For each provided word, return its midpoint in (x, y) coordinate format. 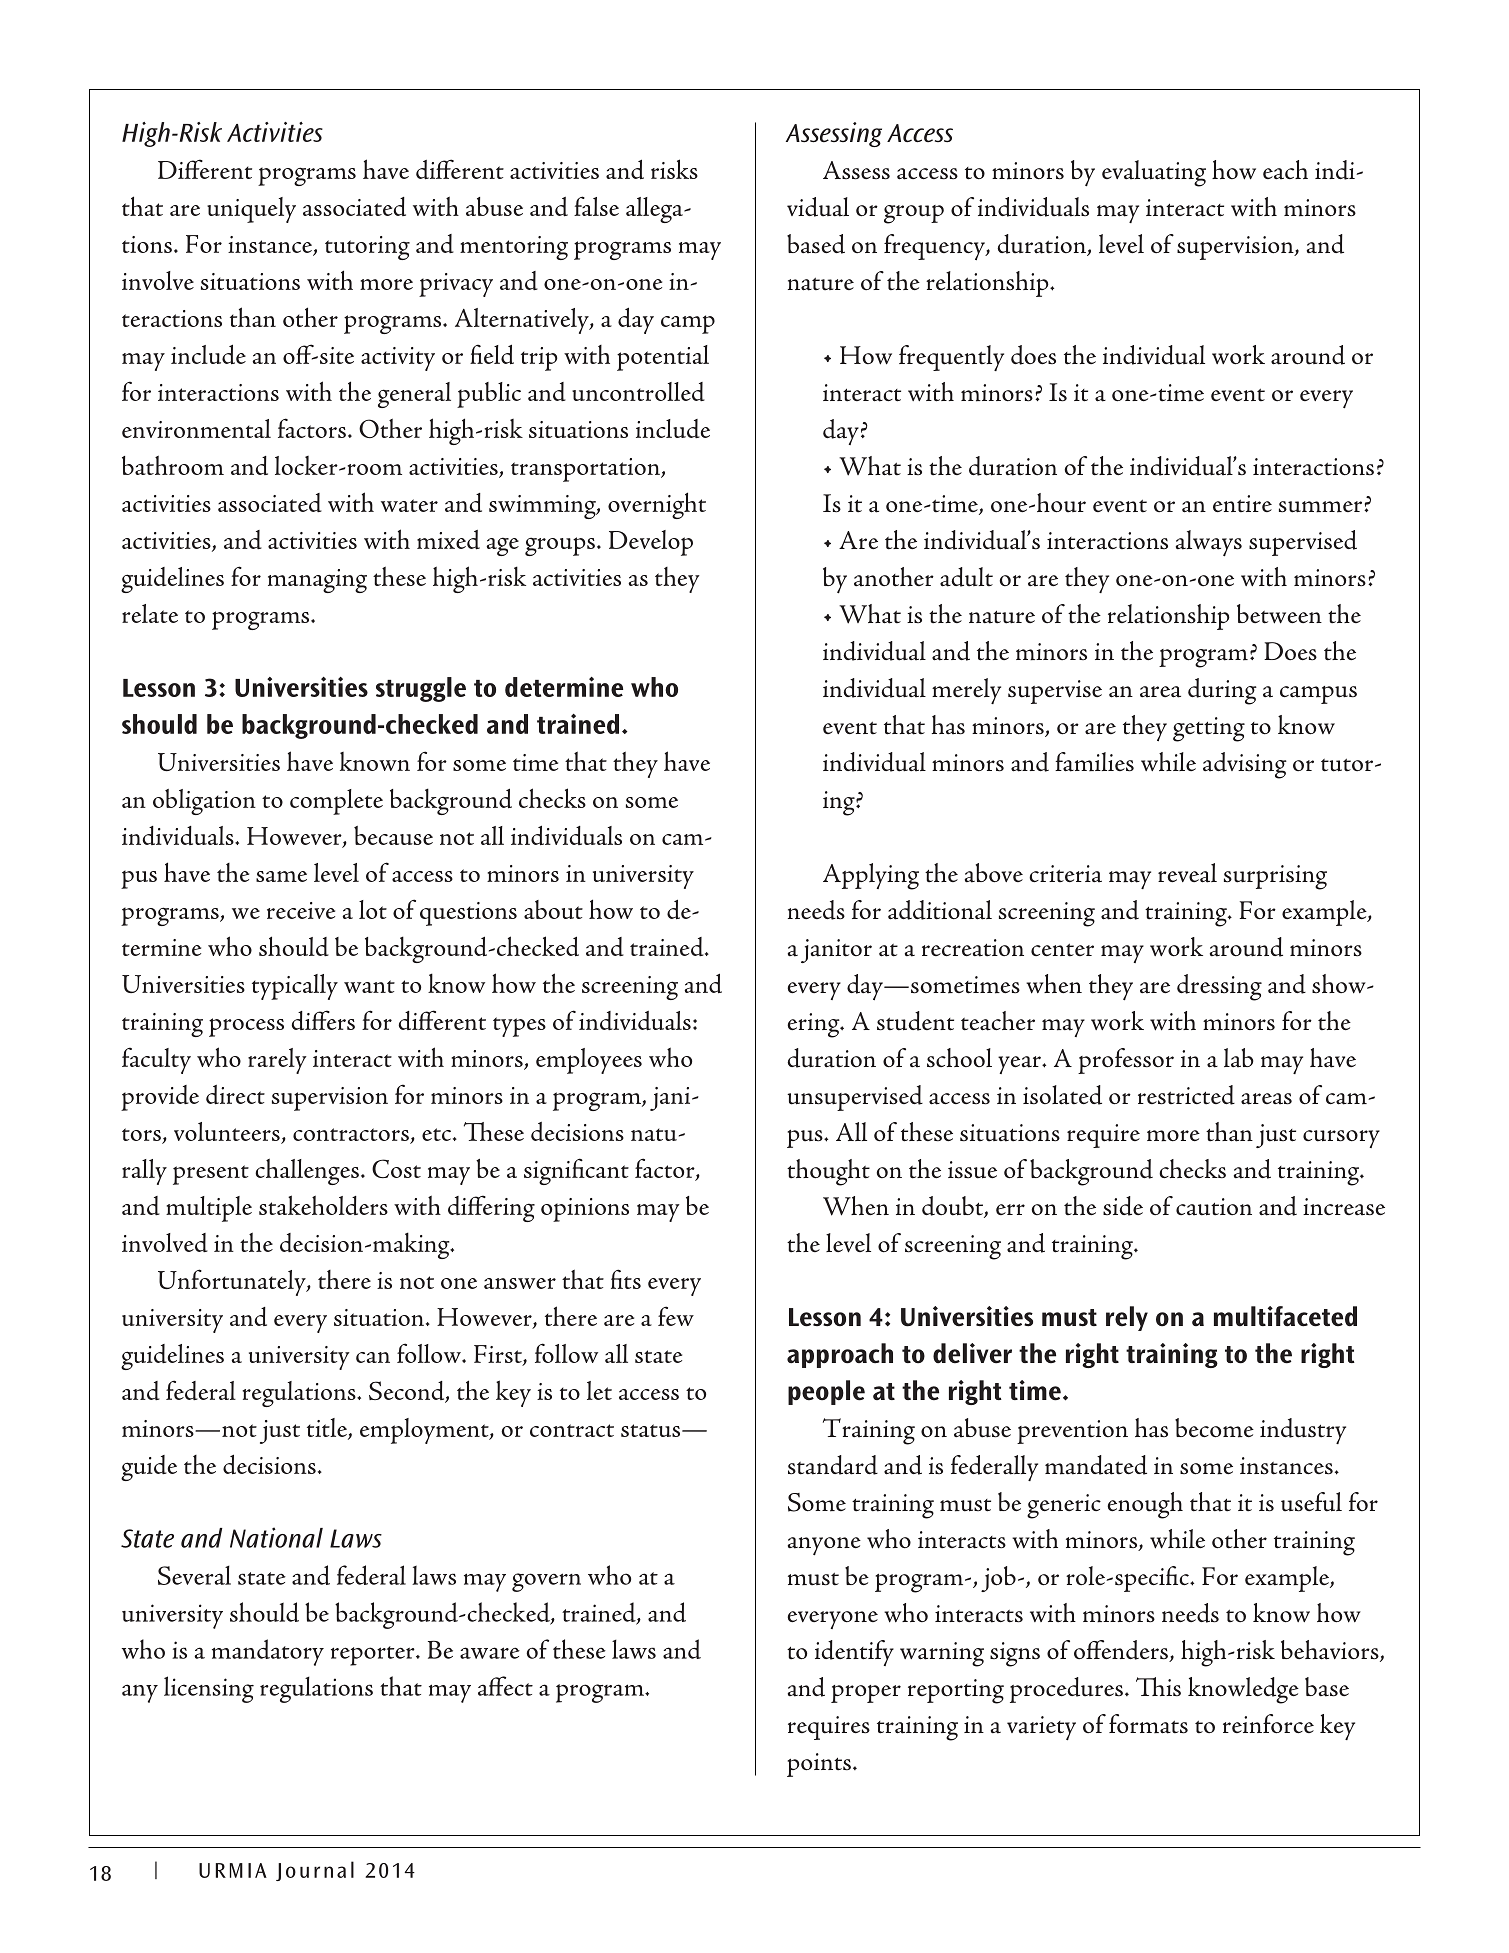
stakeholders (323, 1205)
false (596, 206)
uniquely (251, 210)
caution (1214, 1207)
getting (1209, 729)
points (819, 1765)
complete (336, 802)
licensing (209, 1689)
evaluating (1154, 173)
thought (828, 1172)
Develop (651, 543)
